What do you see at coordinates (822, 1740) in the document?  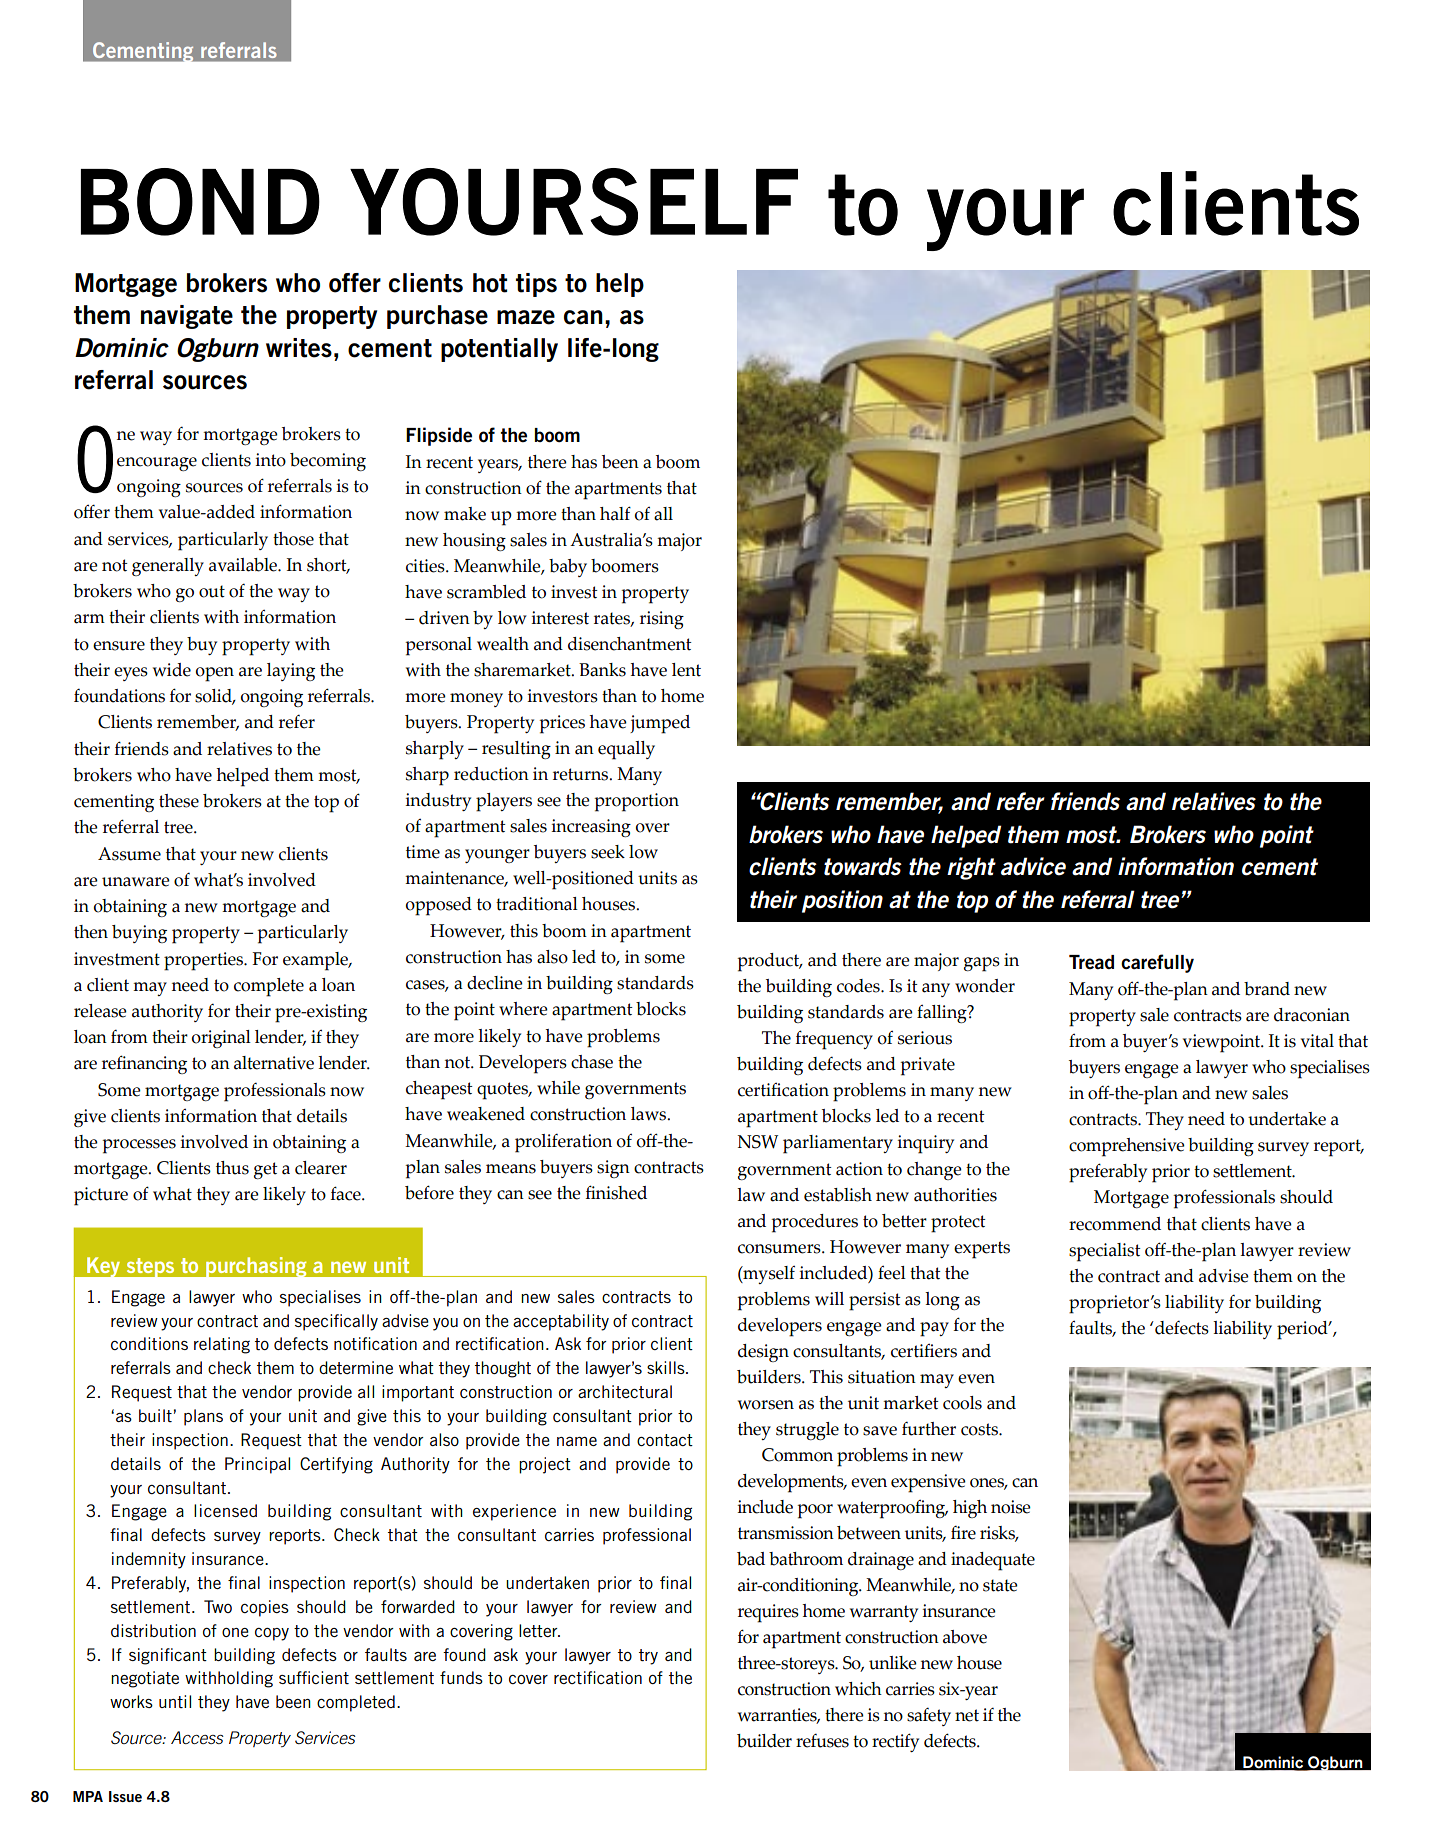 I see `refuses` at bounding box center [822, 1740].
